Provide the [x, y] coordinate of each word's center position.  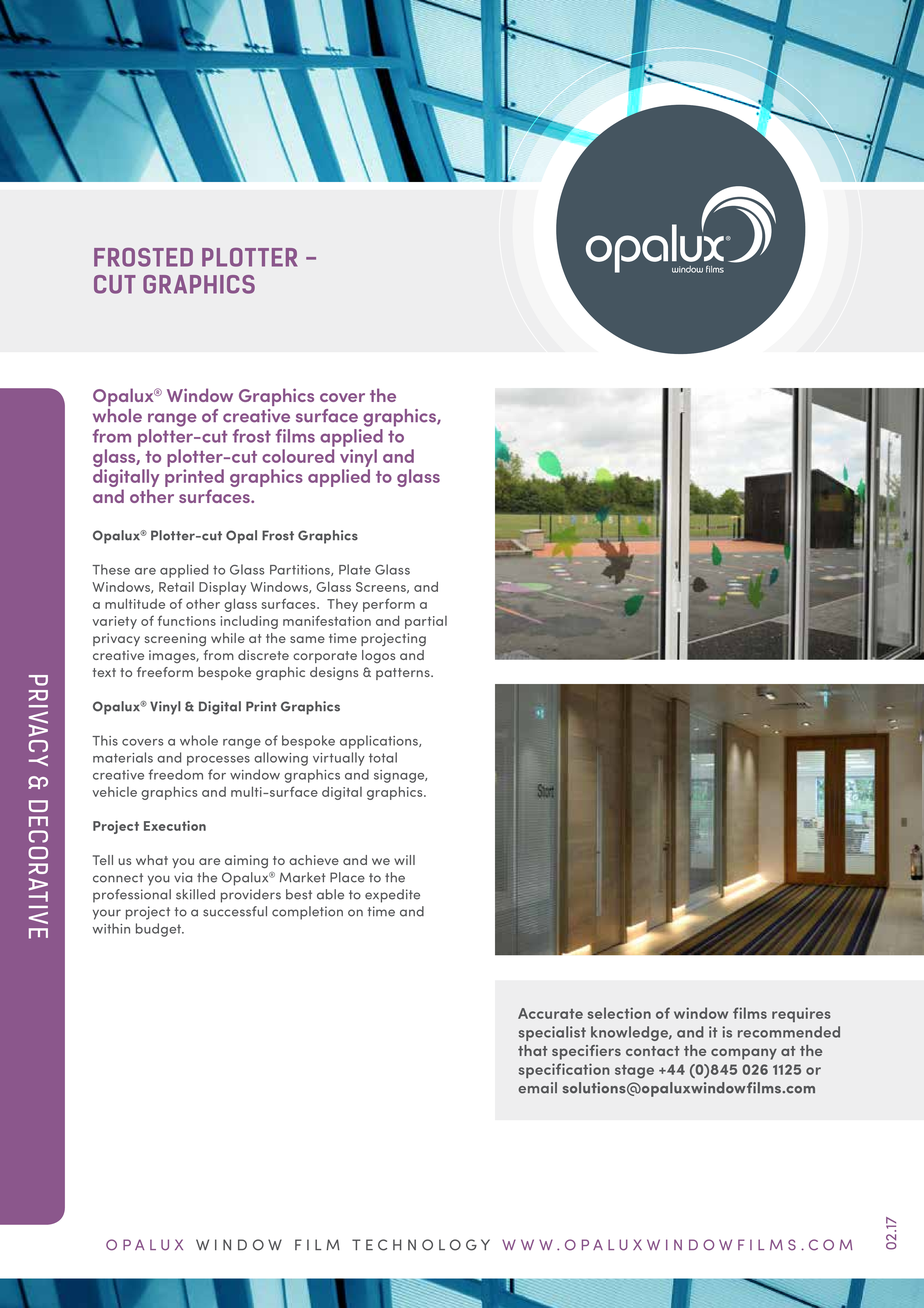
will [404, 860]
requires [801, 1014]
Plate [355, 569]
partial [426, 622]
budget [160, 930]
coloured [298, 456]
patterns [404, 674]
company [744, 1054]
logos [378, 656]
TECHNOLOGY [421, 1245]
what [152, 860]
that [533, 1050]
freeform [165, 672]
